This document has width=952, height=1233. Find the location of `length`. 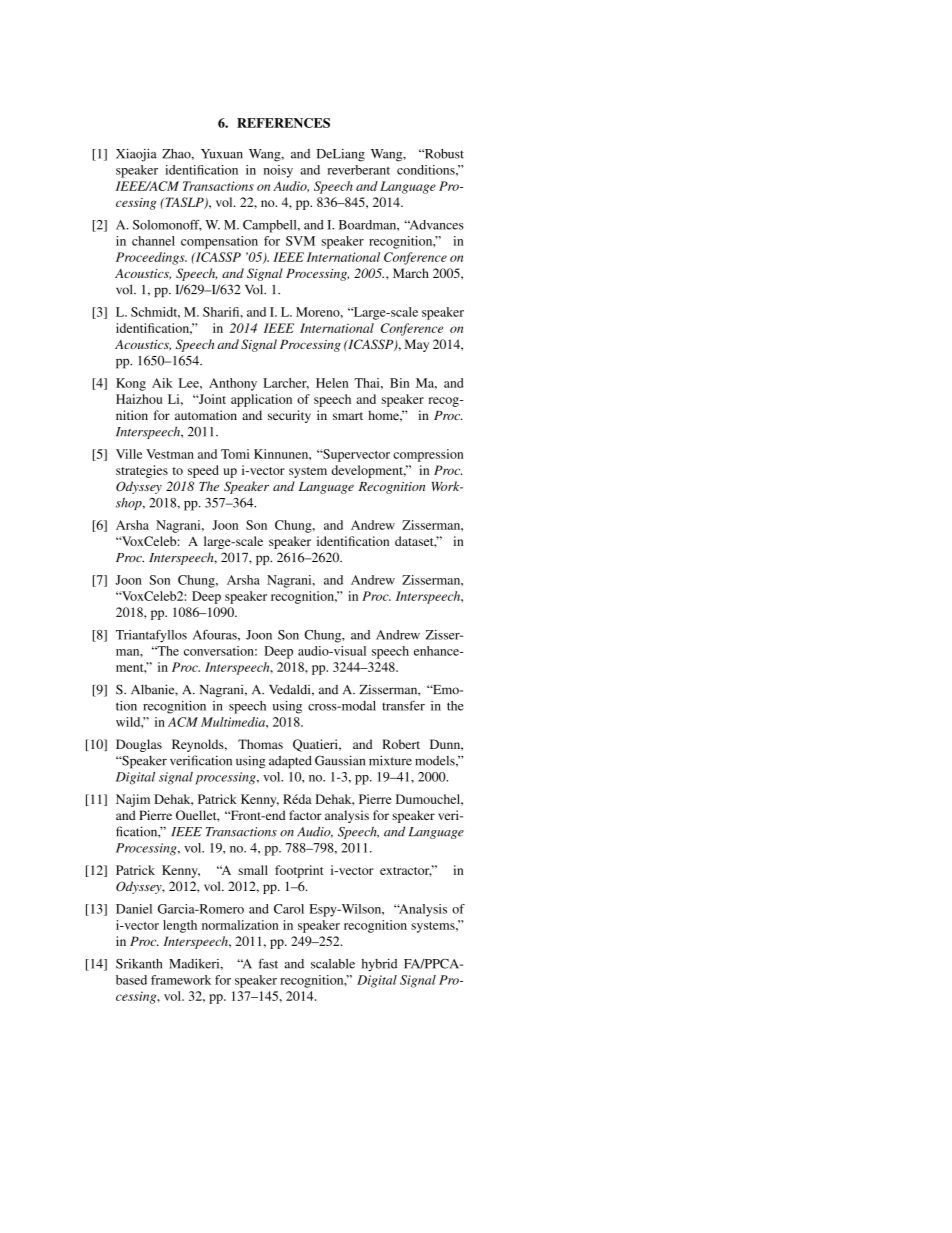

length is located at coordinates (180, 926).
